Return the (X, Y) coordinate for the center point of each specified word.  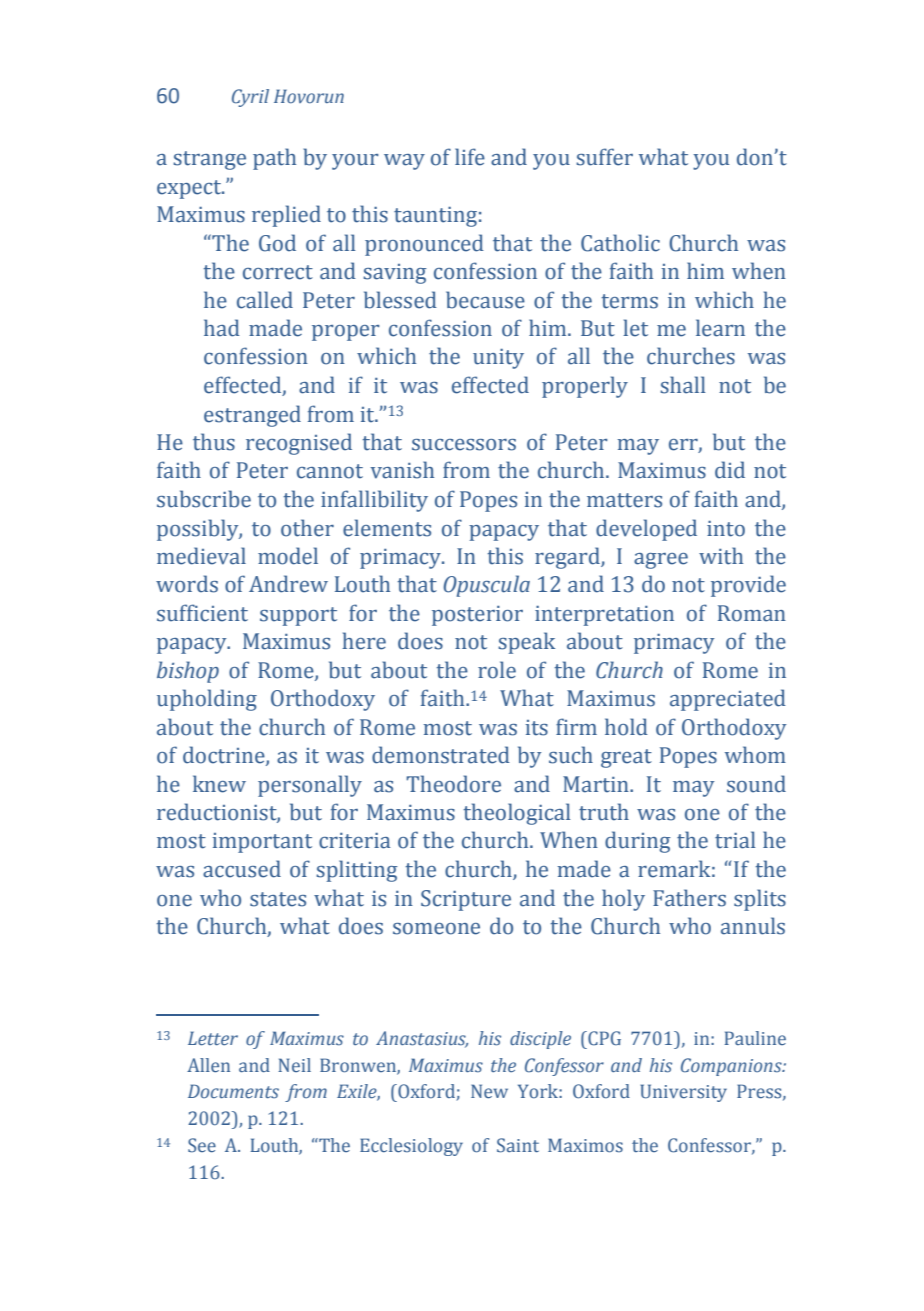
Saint (518, 1145)
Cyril (250, 98)
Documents (233, 1091)
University (683, 1093)
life (470, 157)
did (730, 470)
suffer (604, 157)
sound (756, 784)
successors (464, 445)
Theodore (453, 784)
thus (214, 442)
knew (219, 784)
